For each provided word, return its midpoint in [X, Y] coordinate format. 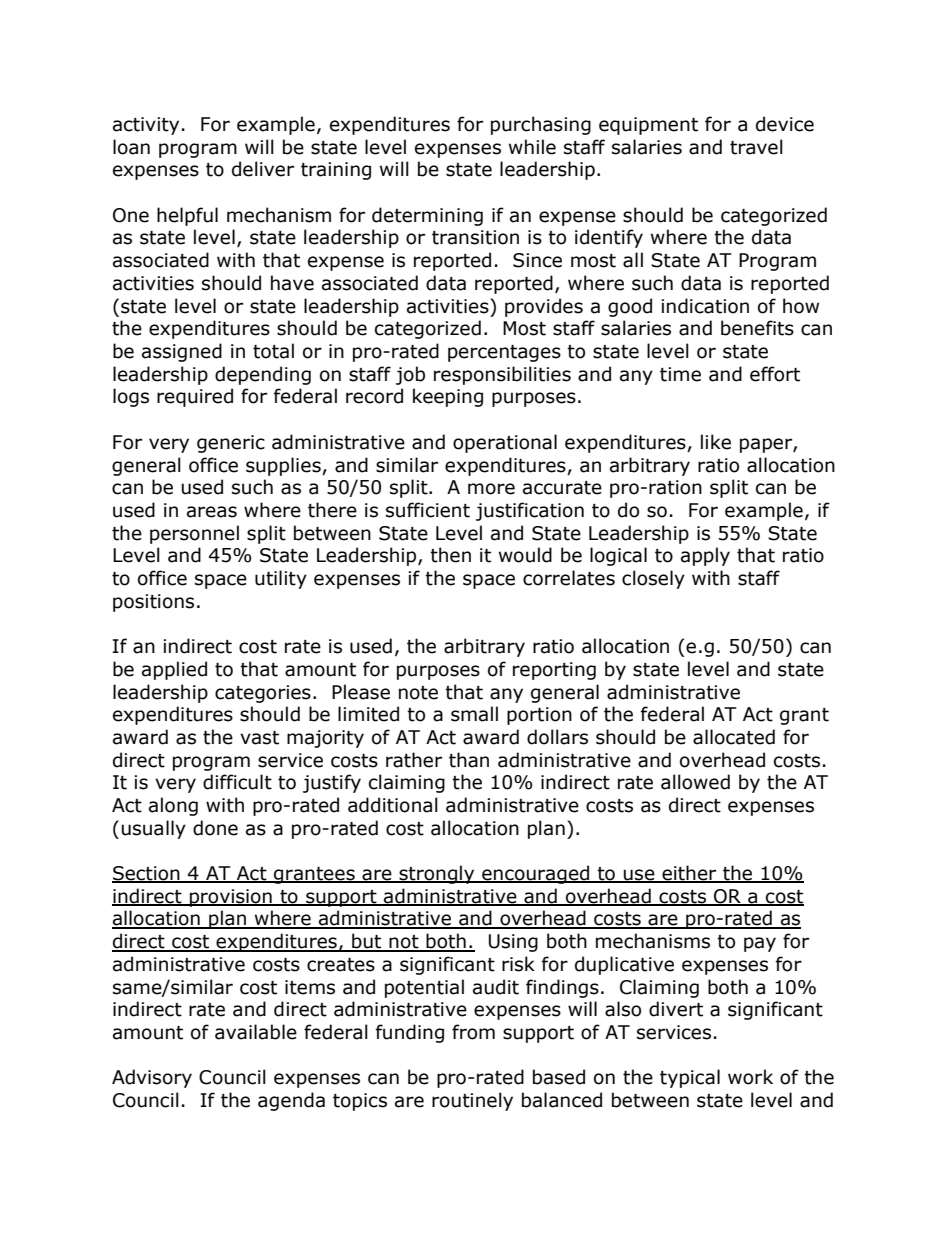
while [532, 147]
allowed [695, 782]
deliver [263, 169]
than [469, 760]
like [716, 442]
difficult [237, 782]
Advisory [152, 1078]
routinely [472, 1101]
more [491, 489]
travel [756, 147]
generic [231, 444]
